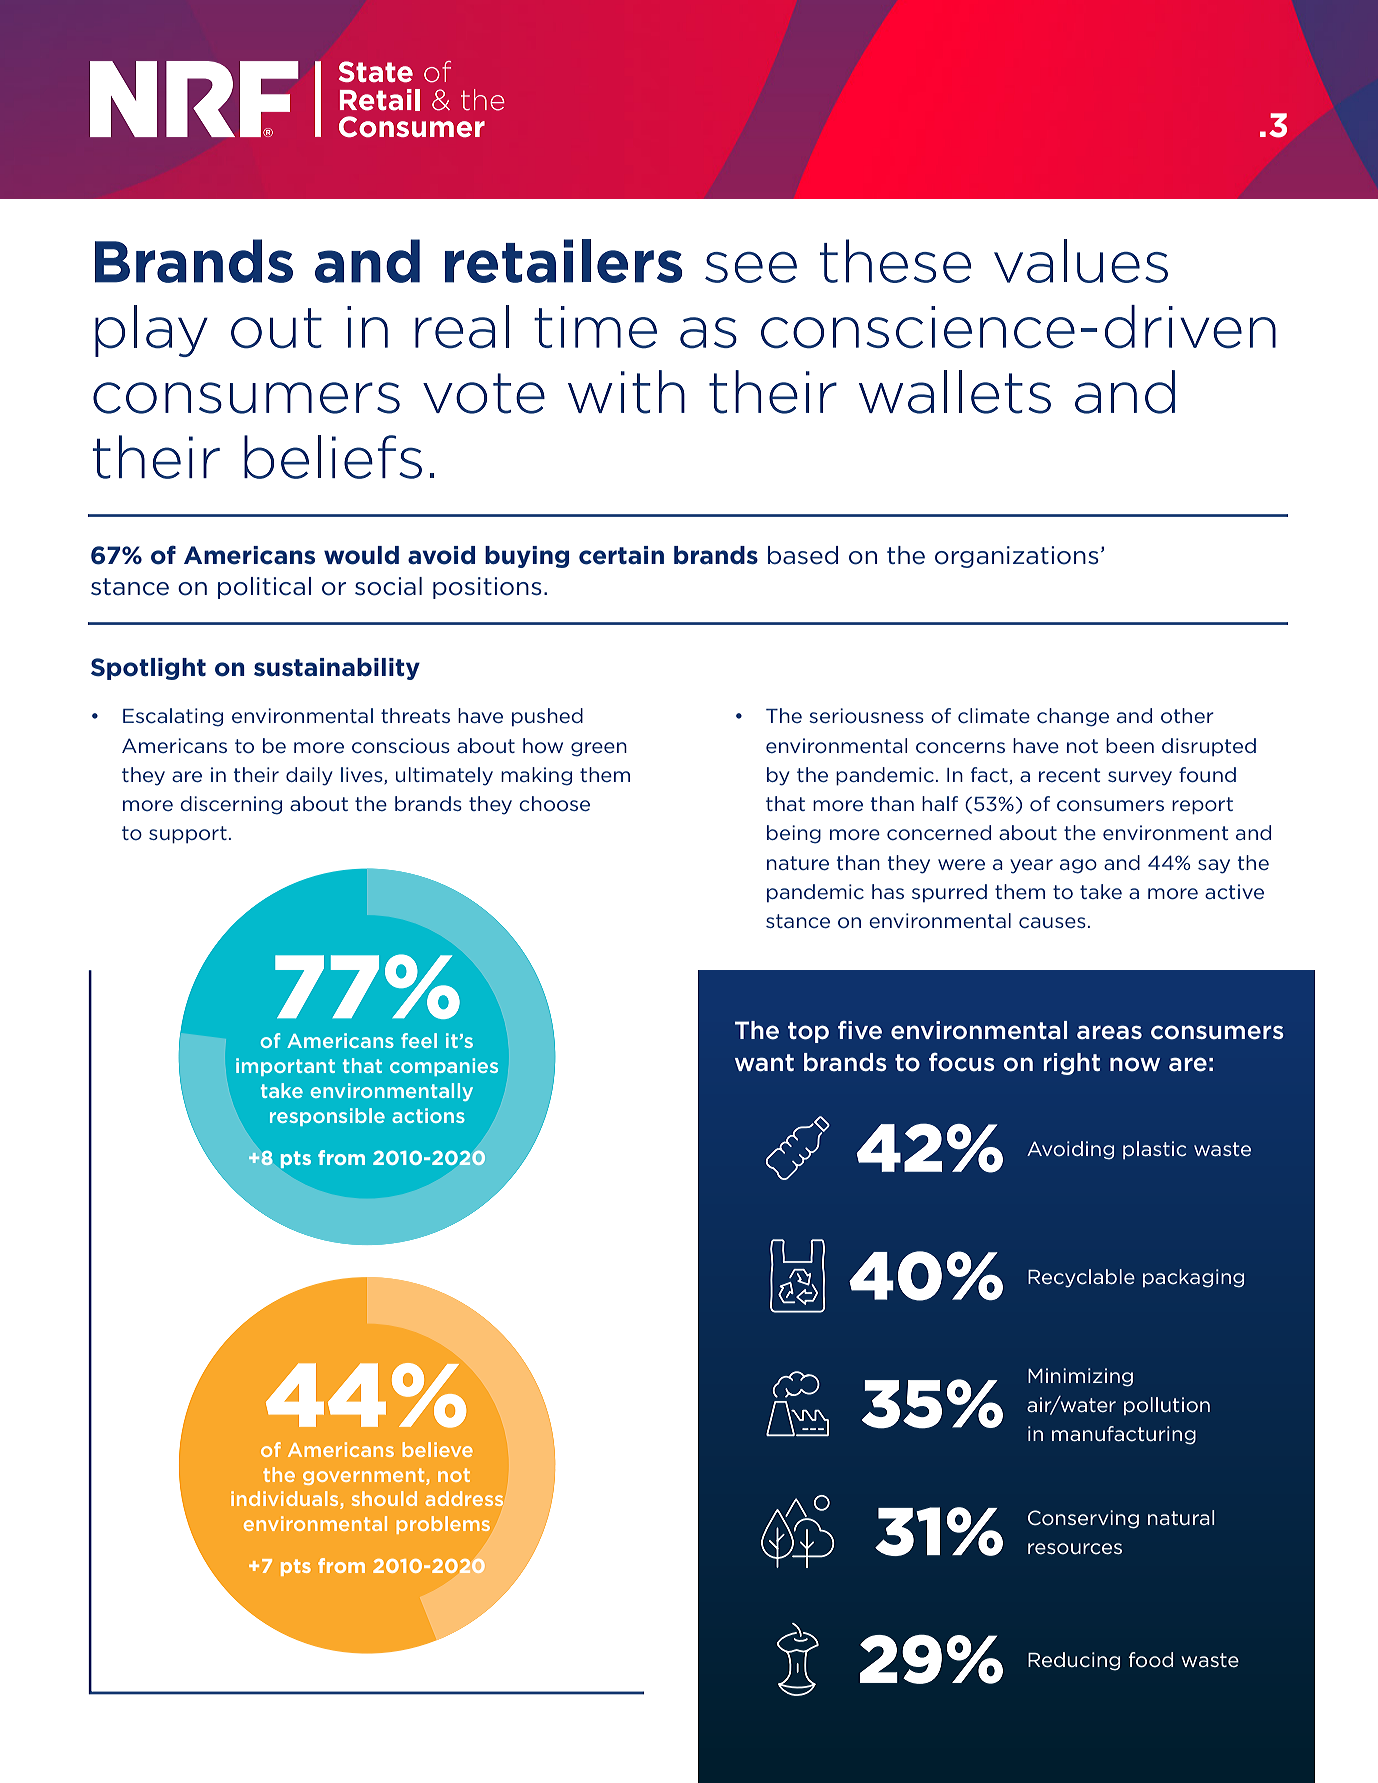 This document has width=1378, height=1783. I want to click on green, so click(599, 749).
